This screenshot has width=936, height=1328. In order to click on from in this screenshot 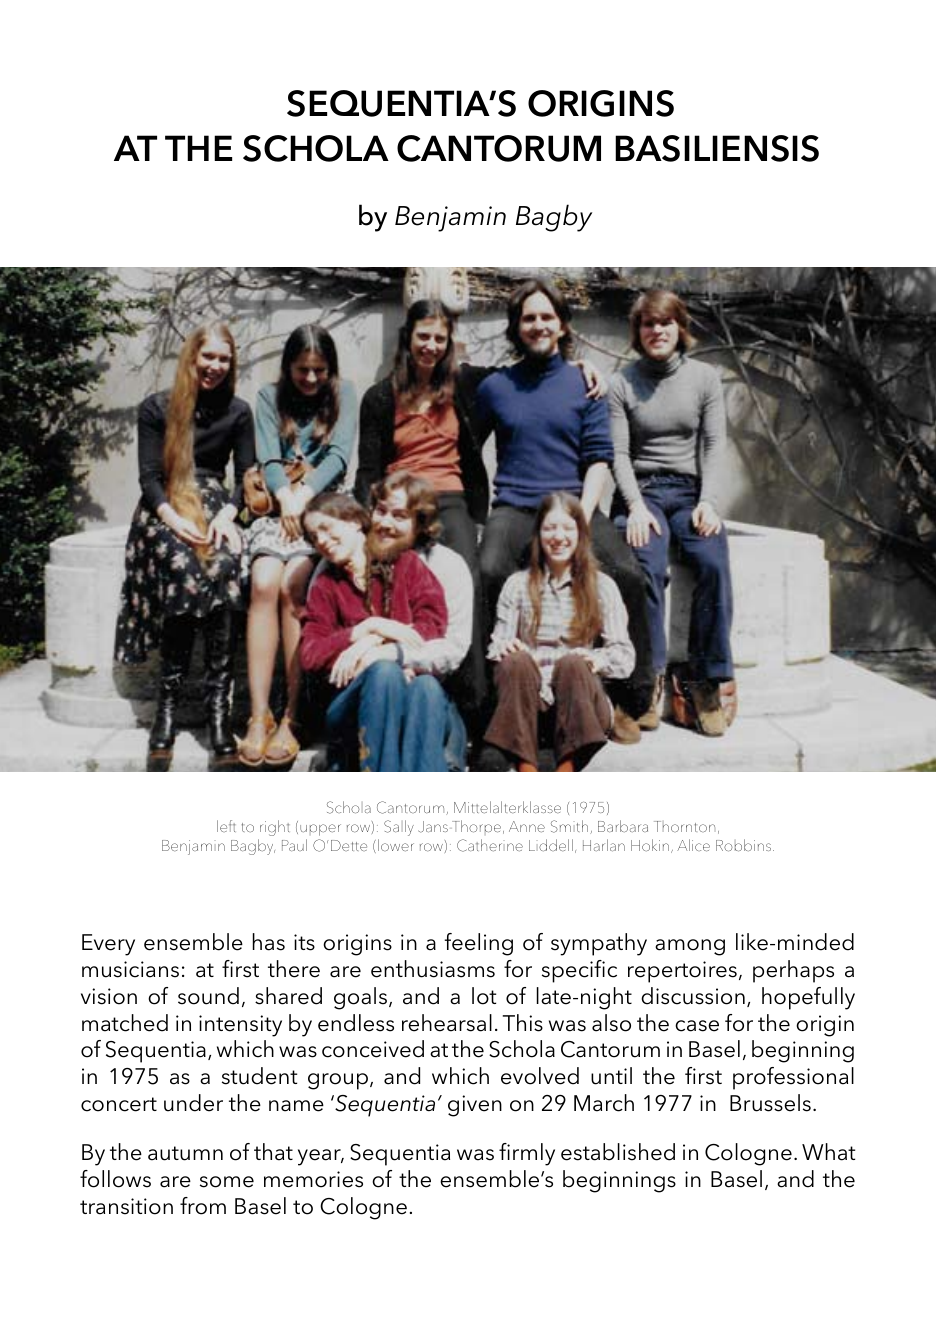, I will do `click(203, 1206)`.
